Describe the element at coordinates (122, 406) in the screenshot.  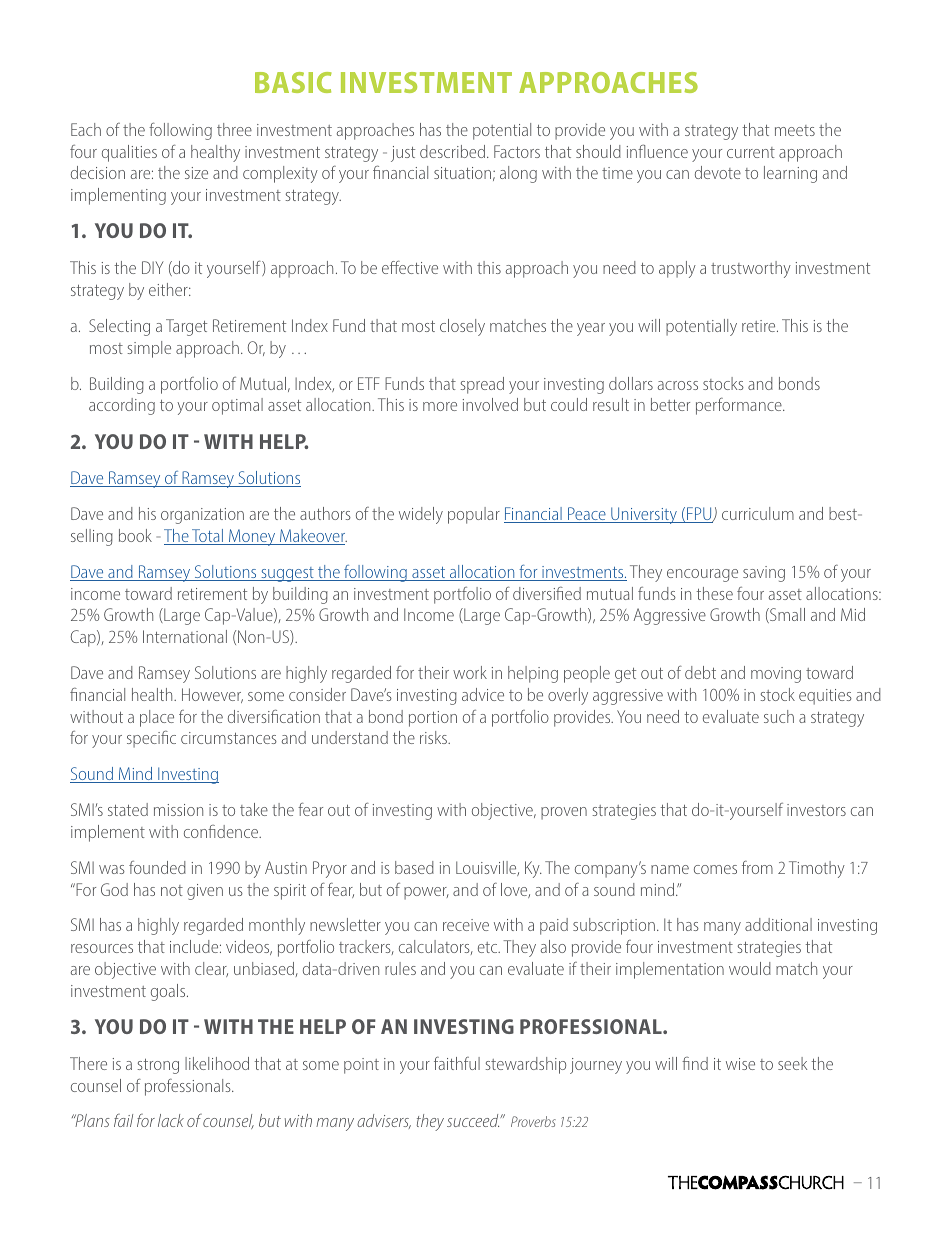
I see `according` at that location.
